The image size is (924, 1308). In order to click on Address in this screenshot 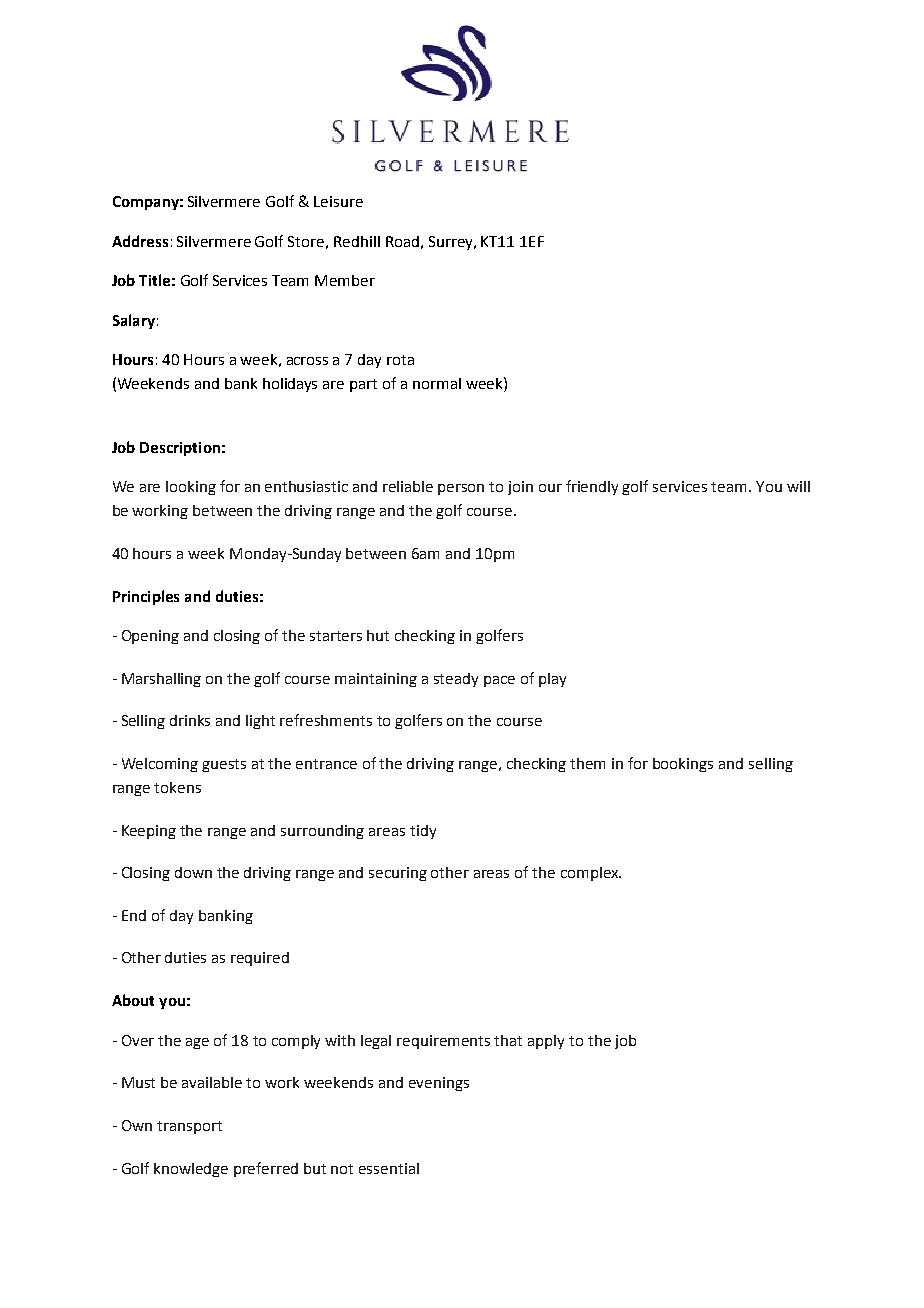, I will do `click(140, 241)`.
